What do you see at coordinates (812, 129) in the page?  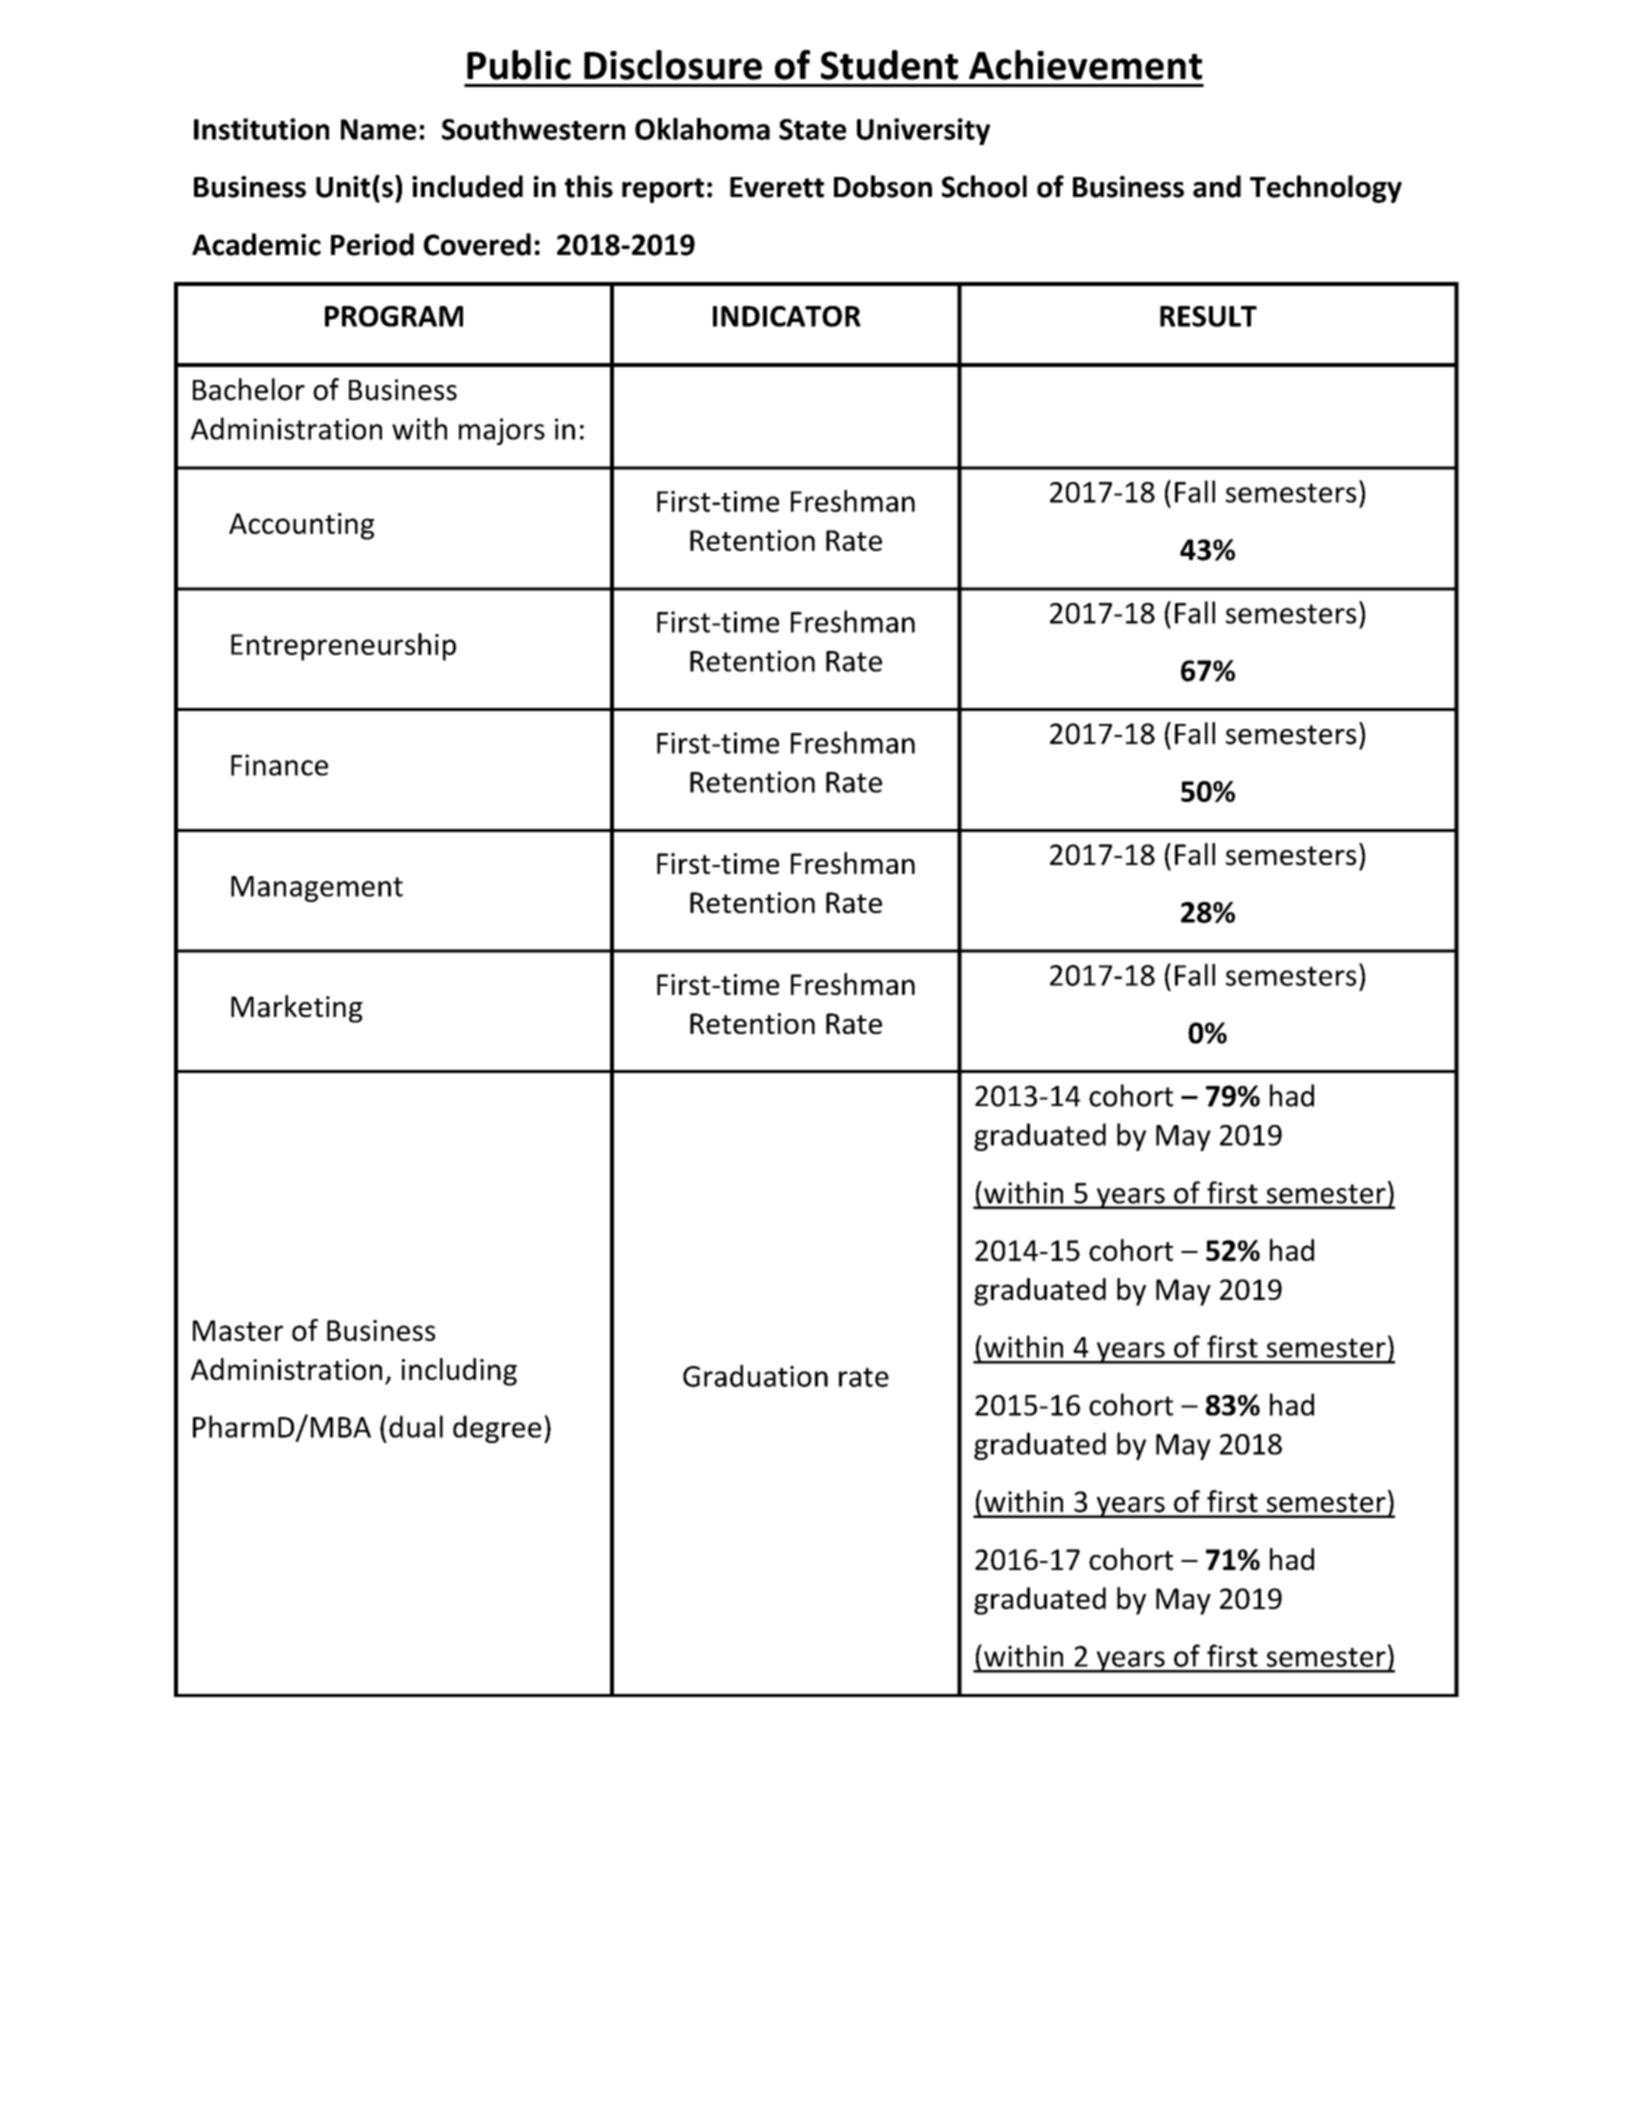 I see `State` at bounding box center [812, 129].
